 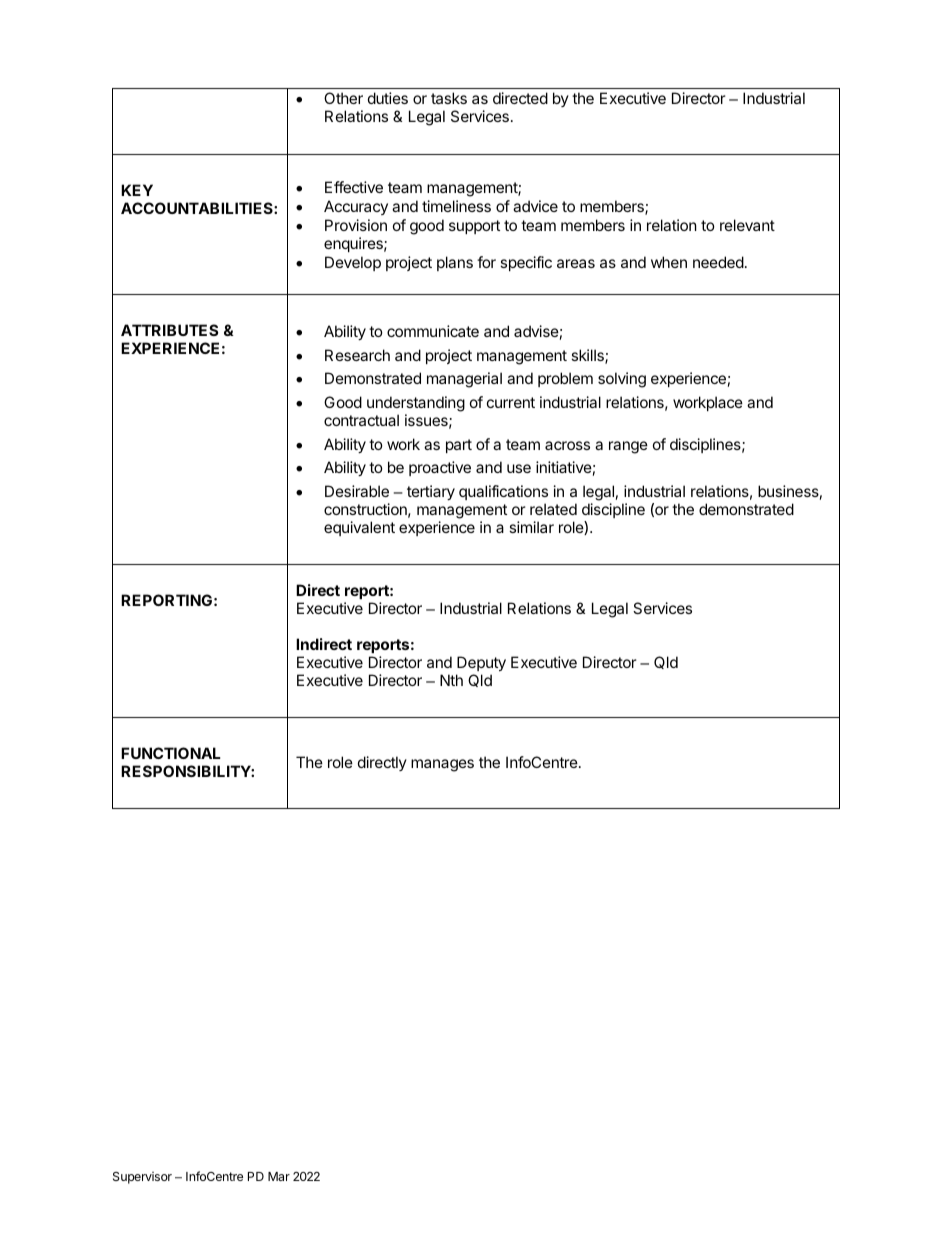 I want to click on Supervisor, so click(x=142, y=1178).
